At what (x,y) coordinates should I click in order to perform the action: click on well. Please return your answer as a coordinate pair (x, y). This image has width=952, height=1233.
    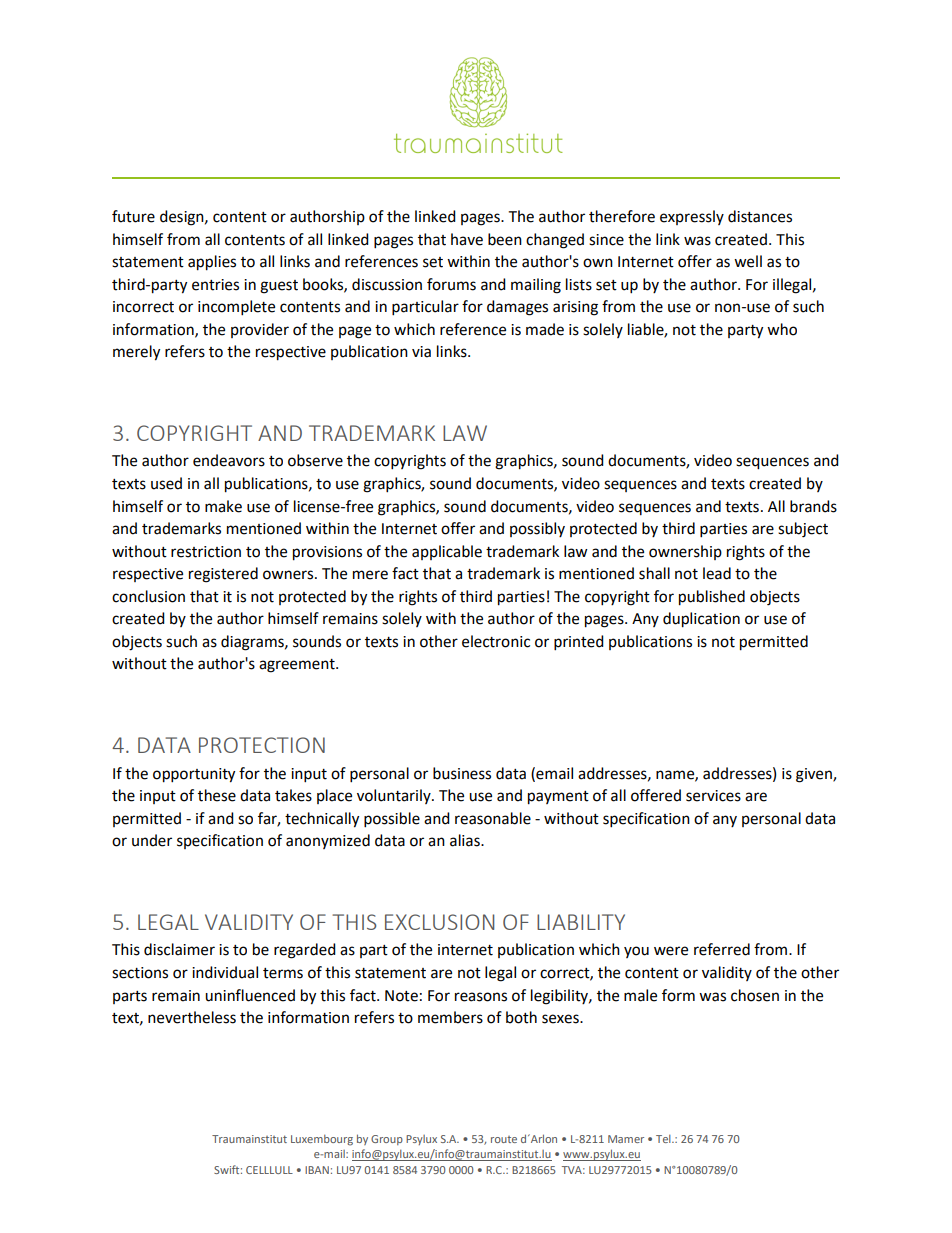
    Looking at the image, I should click on (748, 261).
